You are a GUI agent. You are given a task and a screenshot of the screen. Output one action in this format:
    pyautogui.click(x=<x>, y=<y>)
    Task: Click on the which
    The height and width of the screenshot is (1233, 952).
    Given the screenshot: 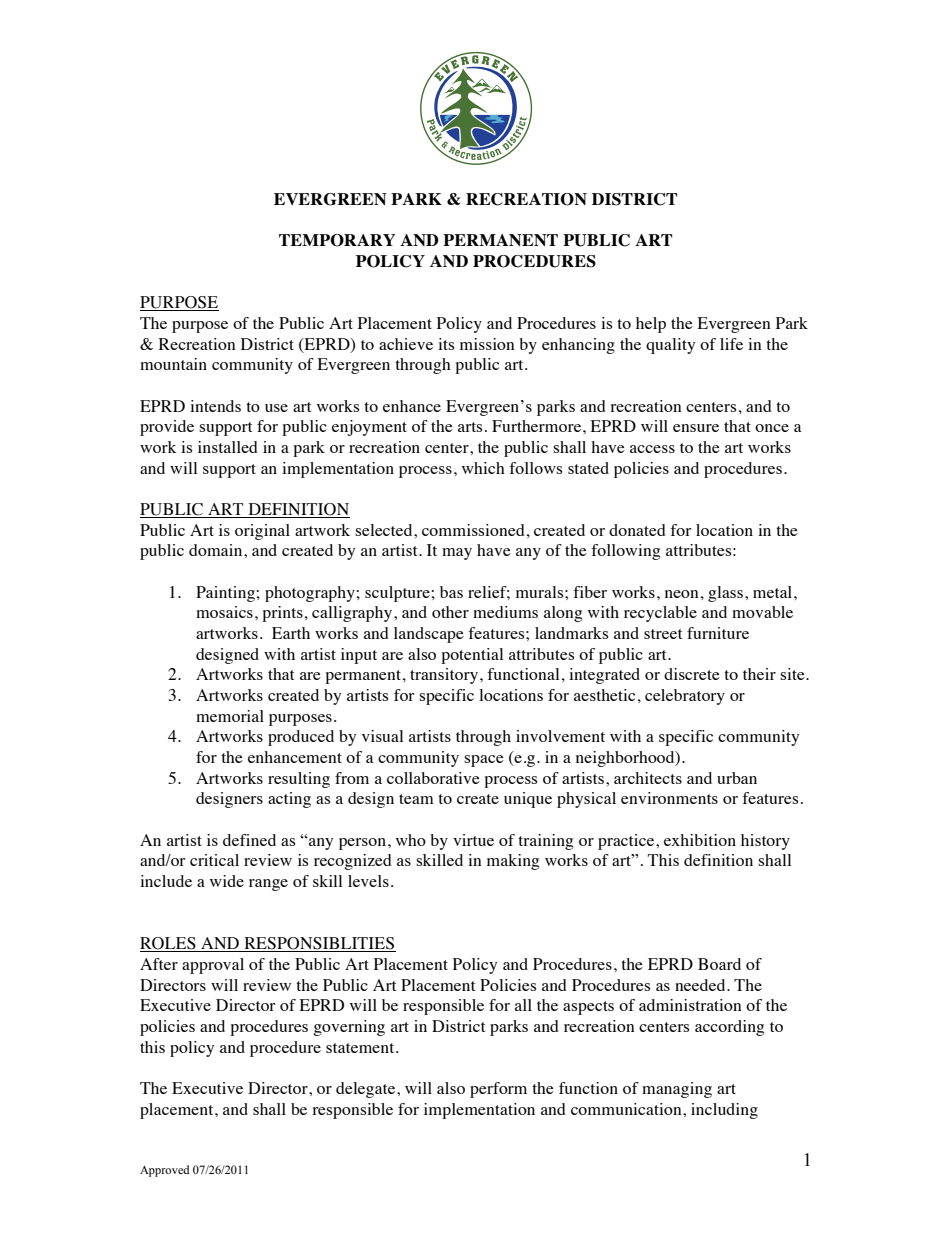 What is the action you would take?
    pyautogui.click(x=483, y=468)
